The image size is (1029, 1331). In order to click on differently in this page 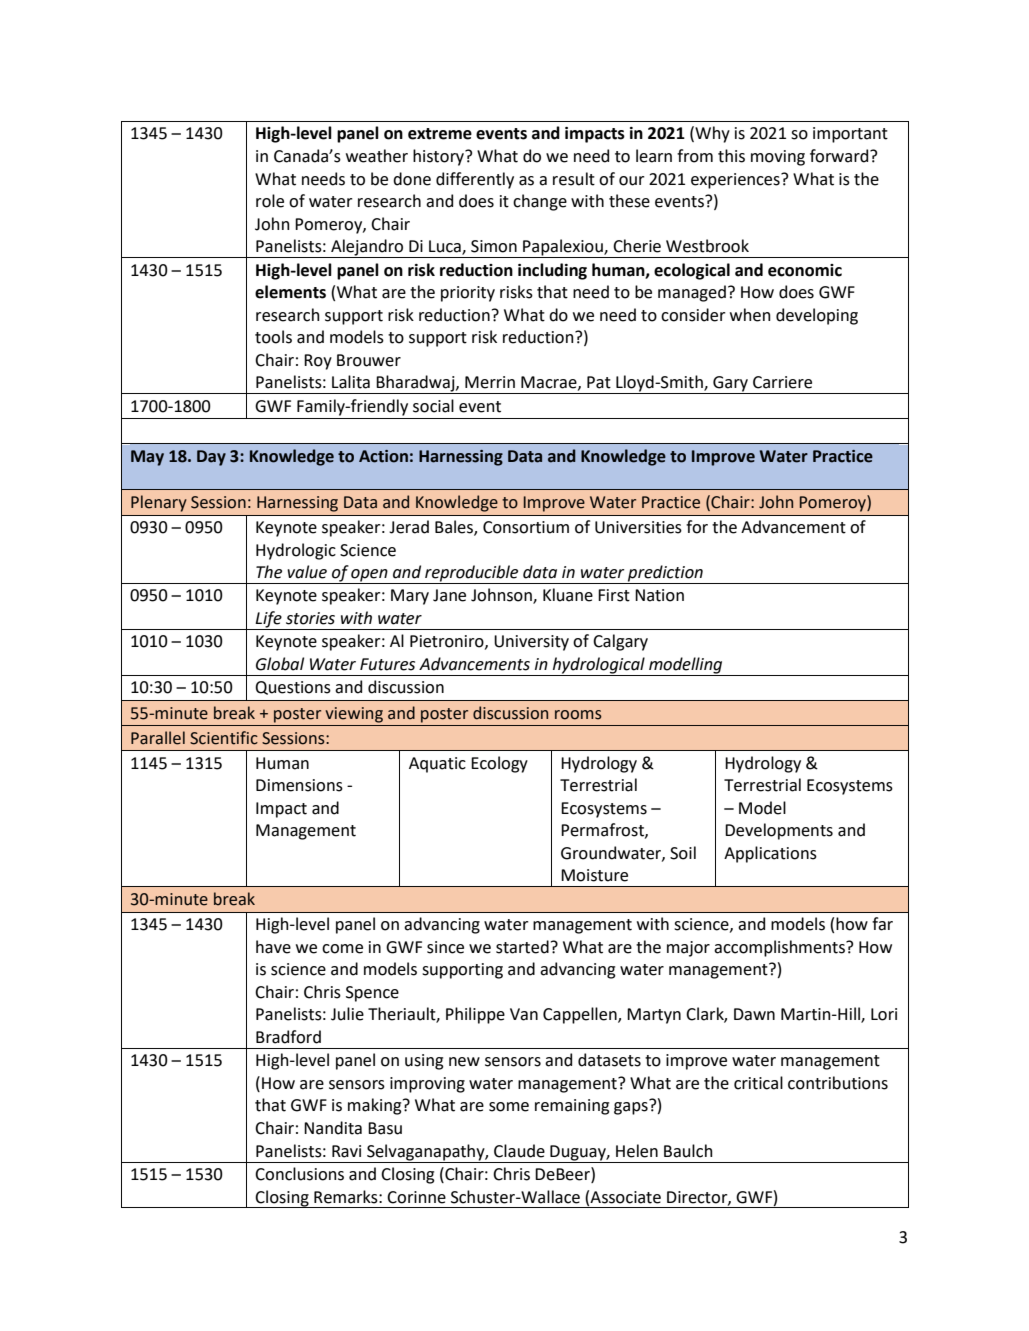, I will do `click(475, 180)`.
